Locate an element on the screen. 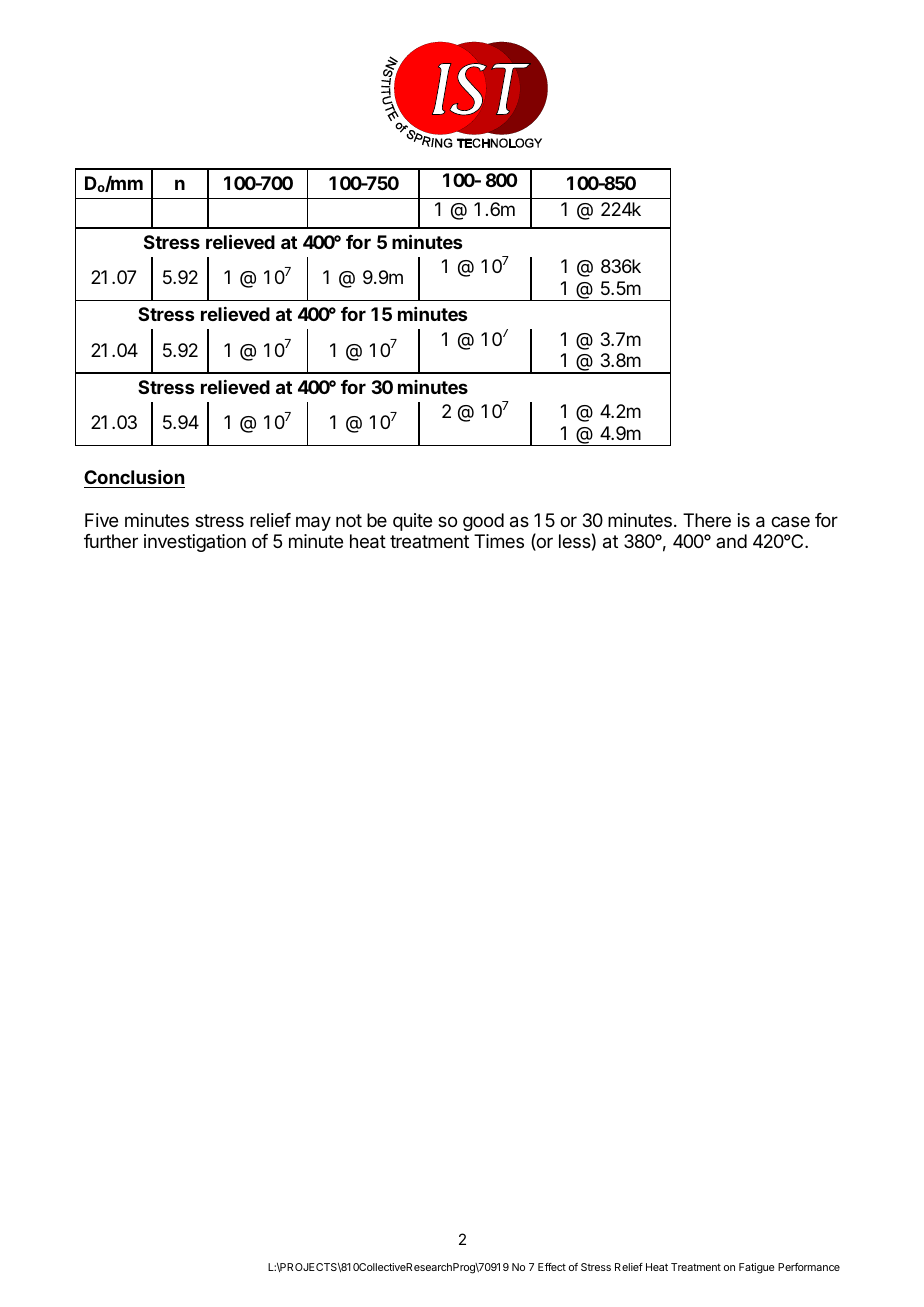  Effect is located at coordinates (552, 1267).
